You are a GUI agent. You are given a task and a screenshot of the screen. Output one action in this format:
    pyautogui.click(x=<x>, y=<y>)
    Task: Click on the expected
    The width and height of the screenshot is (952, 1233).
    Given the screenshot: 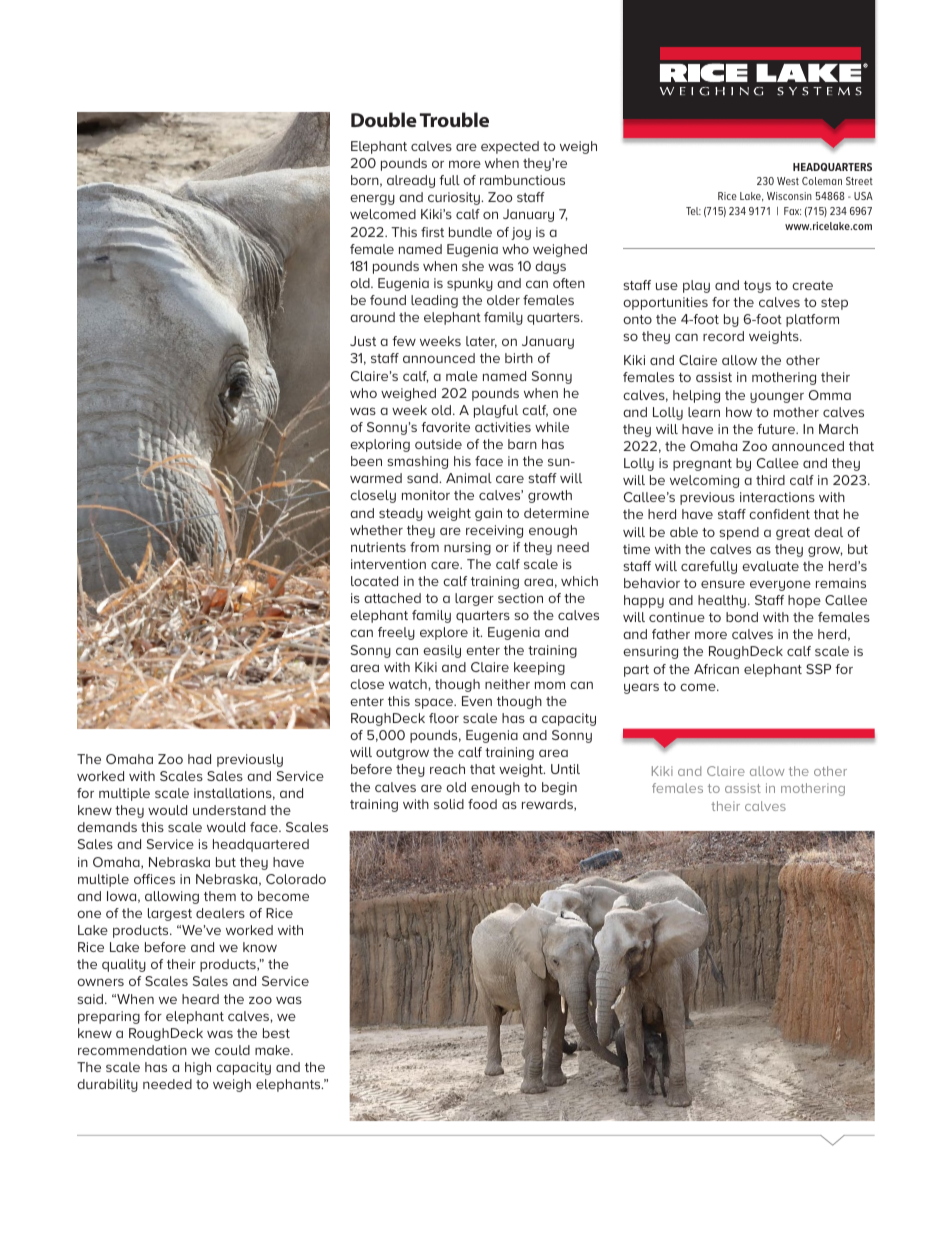 What is the action you would take?
    pyautogui.click(x=510, y=147)
